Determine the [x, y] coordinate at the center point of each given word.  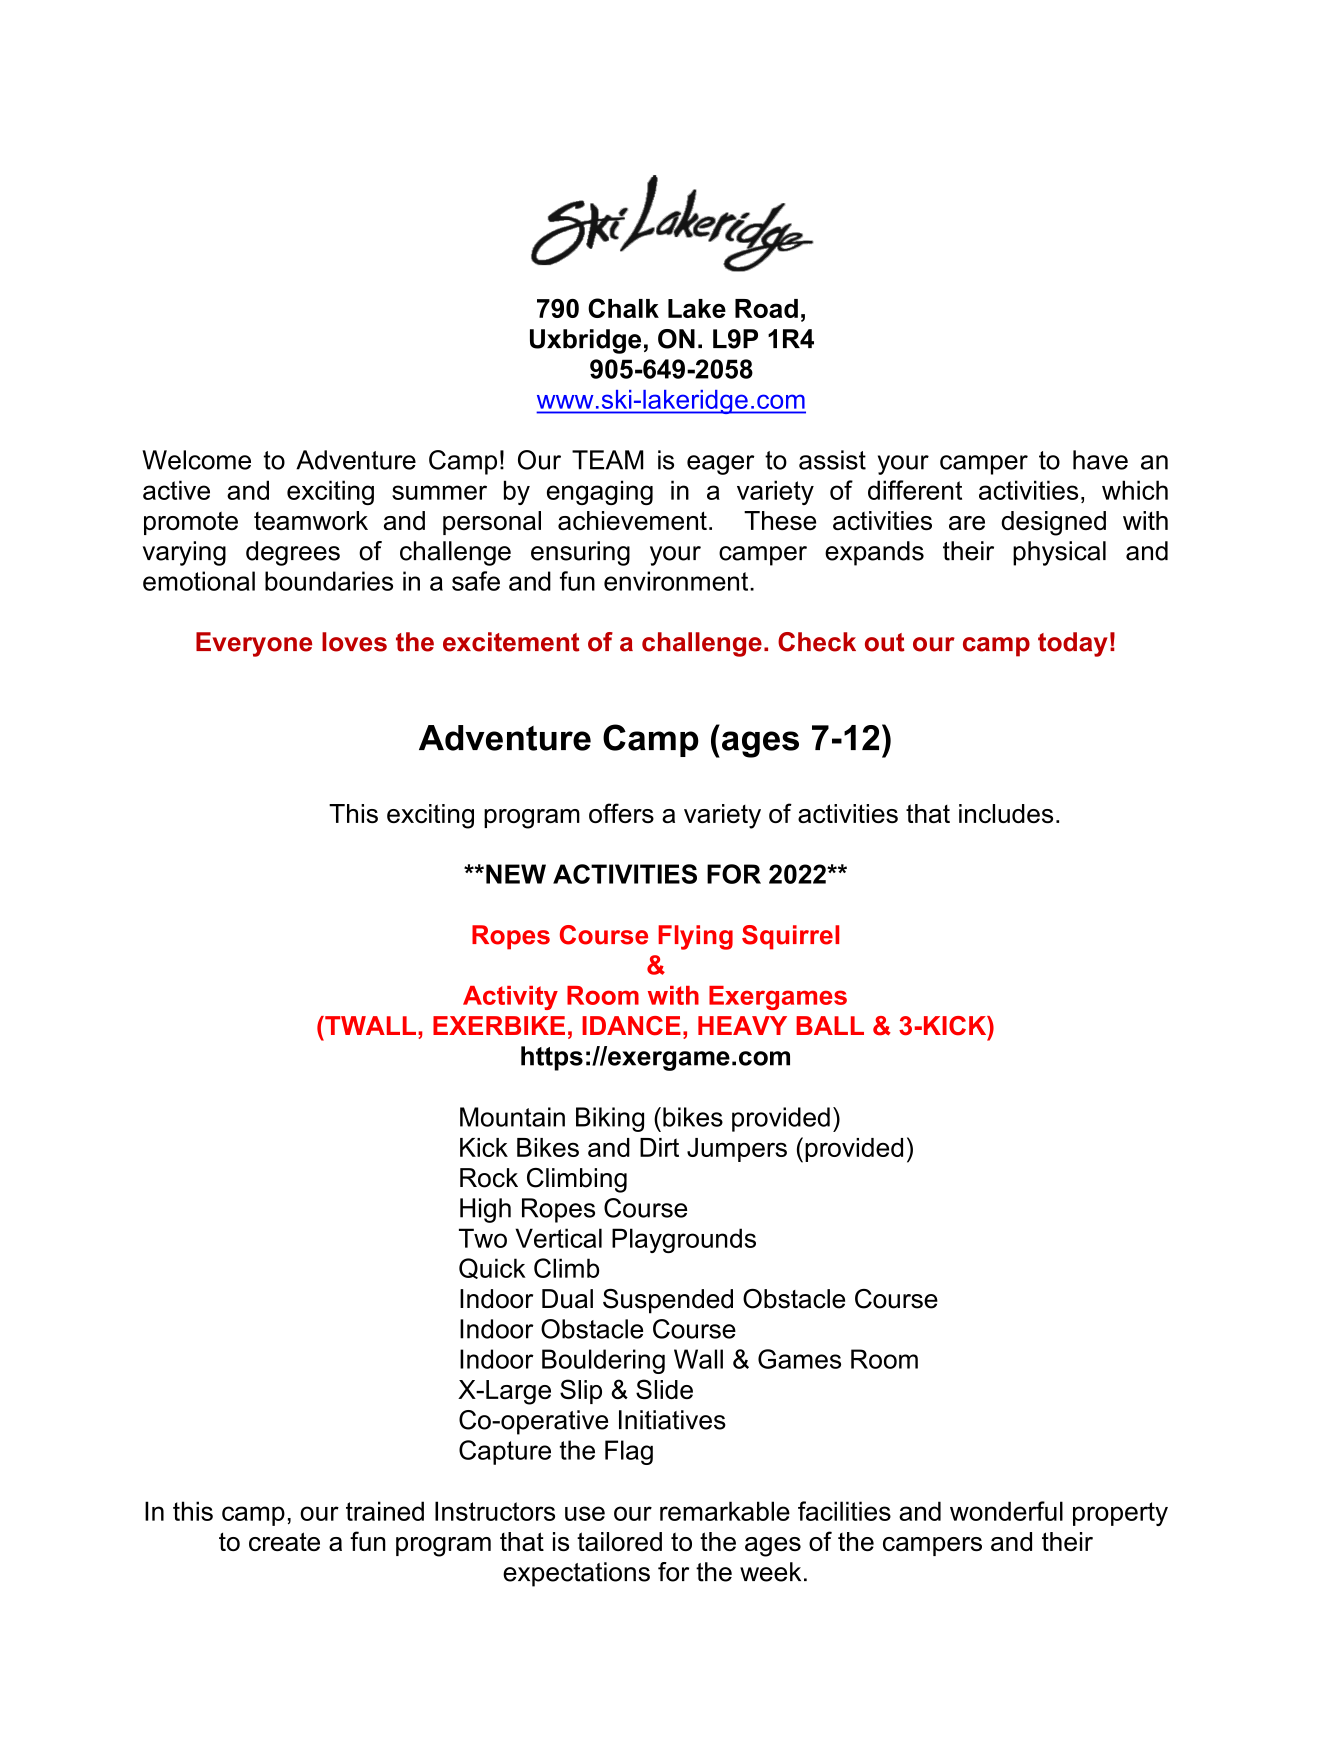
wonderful [1006, 1511]
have [1100, 460]
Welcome [196, 460]
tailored [619, 1541]
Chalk [623, 308]
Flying [695, 937]
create [284, 1541]
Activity [510, 998]
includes [1006, 813]
